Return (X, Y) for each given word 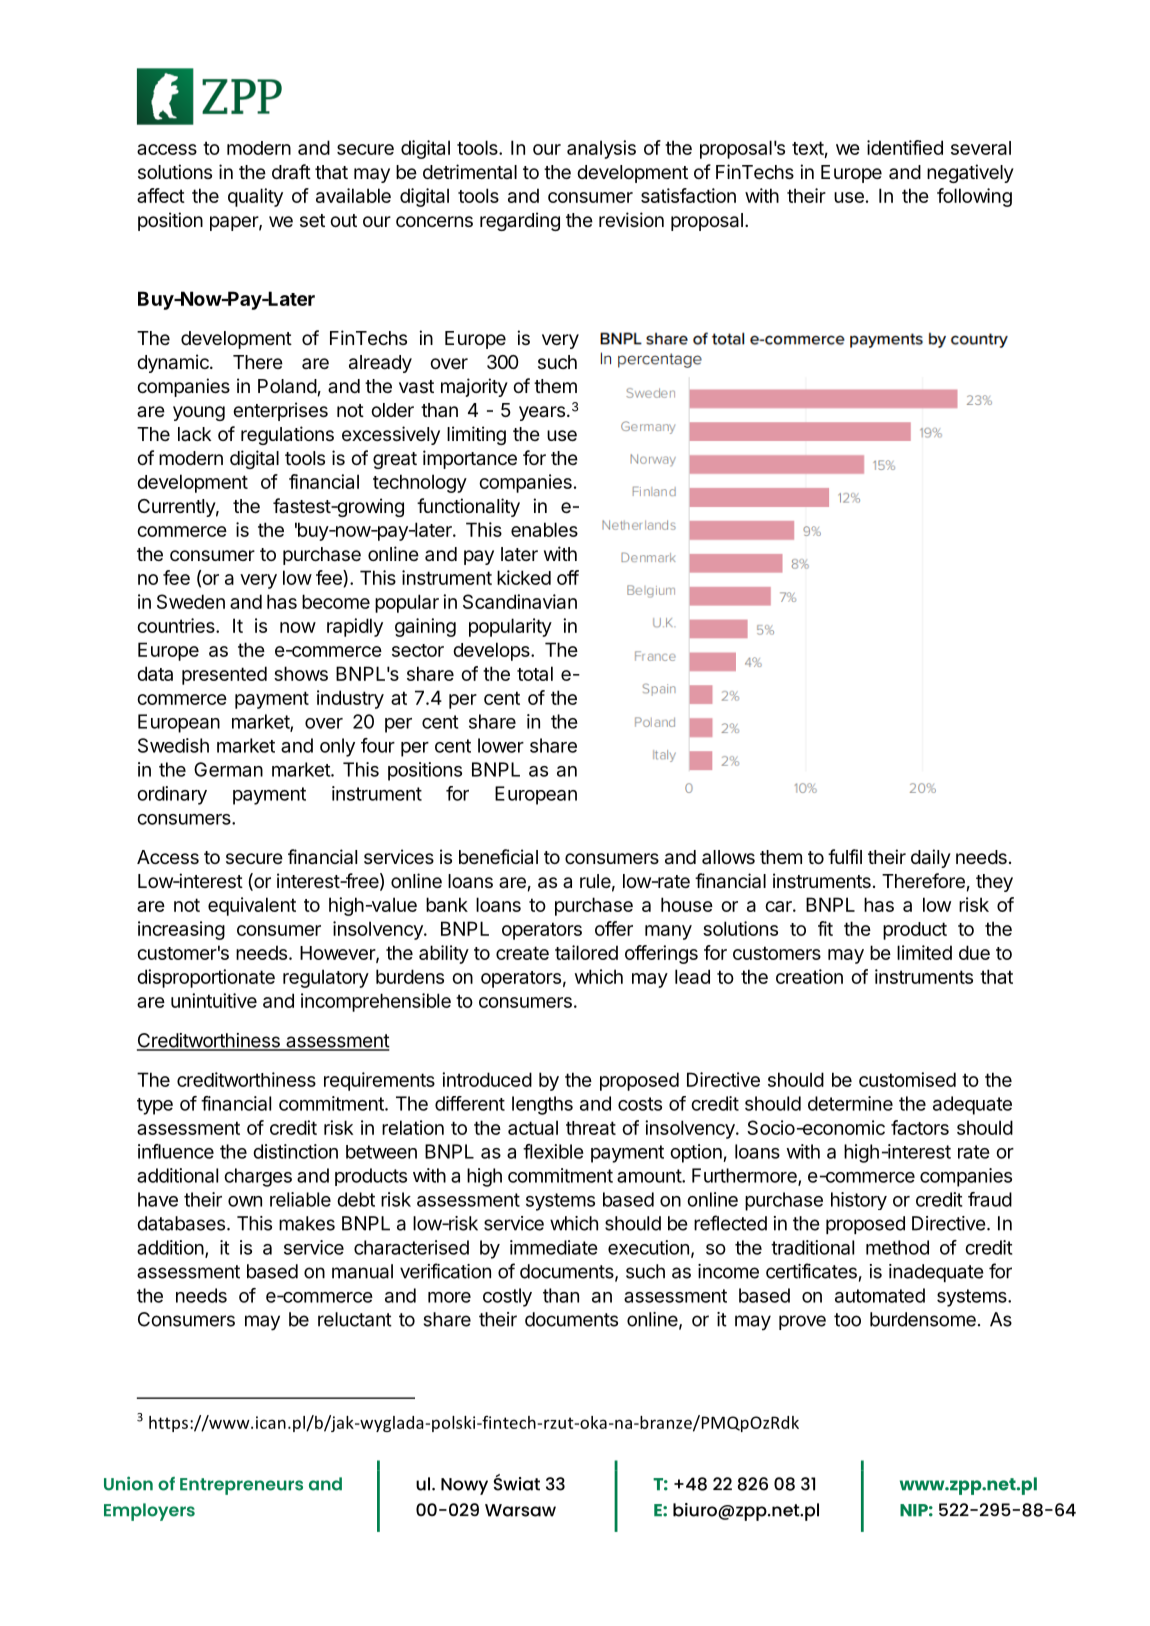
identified (905, 147)
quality (255, 197)
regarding (520, 221)
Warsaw (520, 1510)
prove (802, 1322)
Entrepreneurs (241, 1486)
